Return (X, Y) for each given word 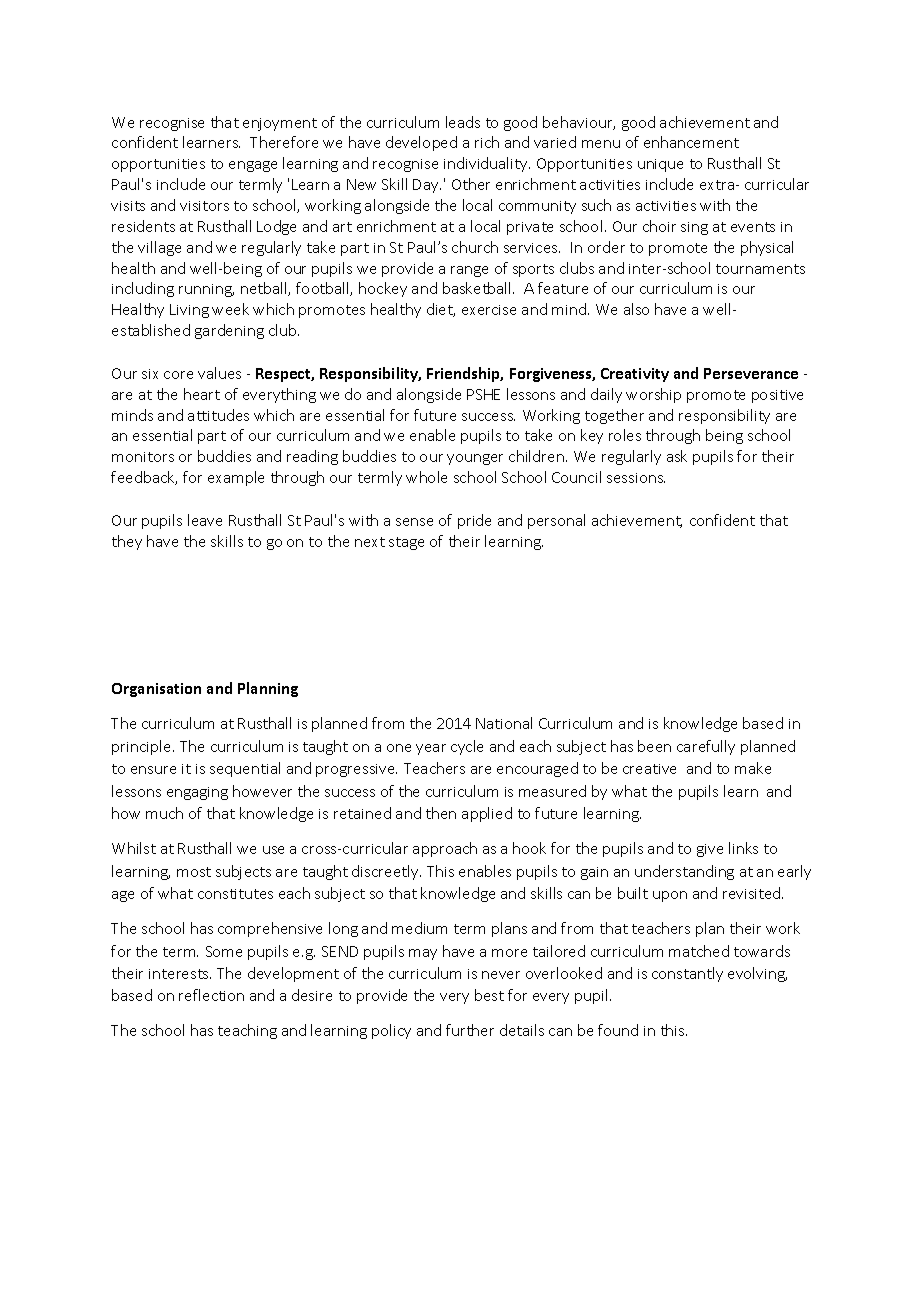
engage (253, 166)
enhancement (691, 142)
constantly (687, 974)
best (489, 995)
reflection (211, 995)
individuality (487, 164)
